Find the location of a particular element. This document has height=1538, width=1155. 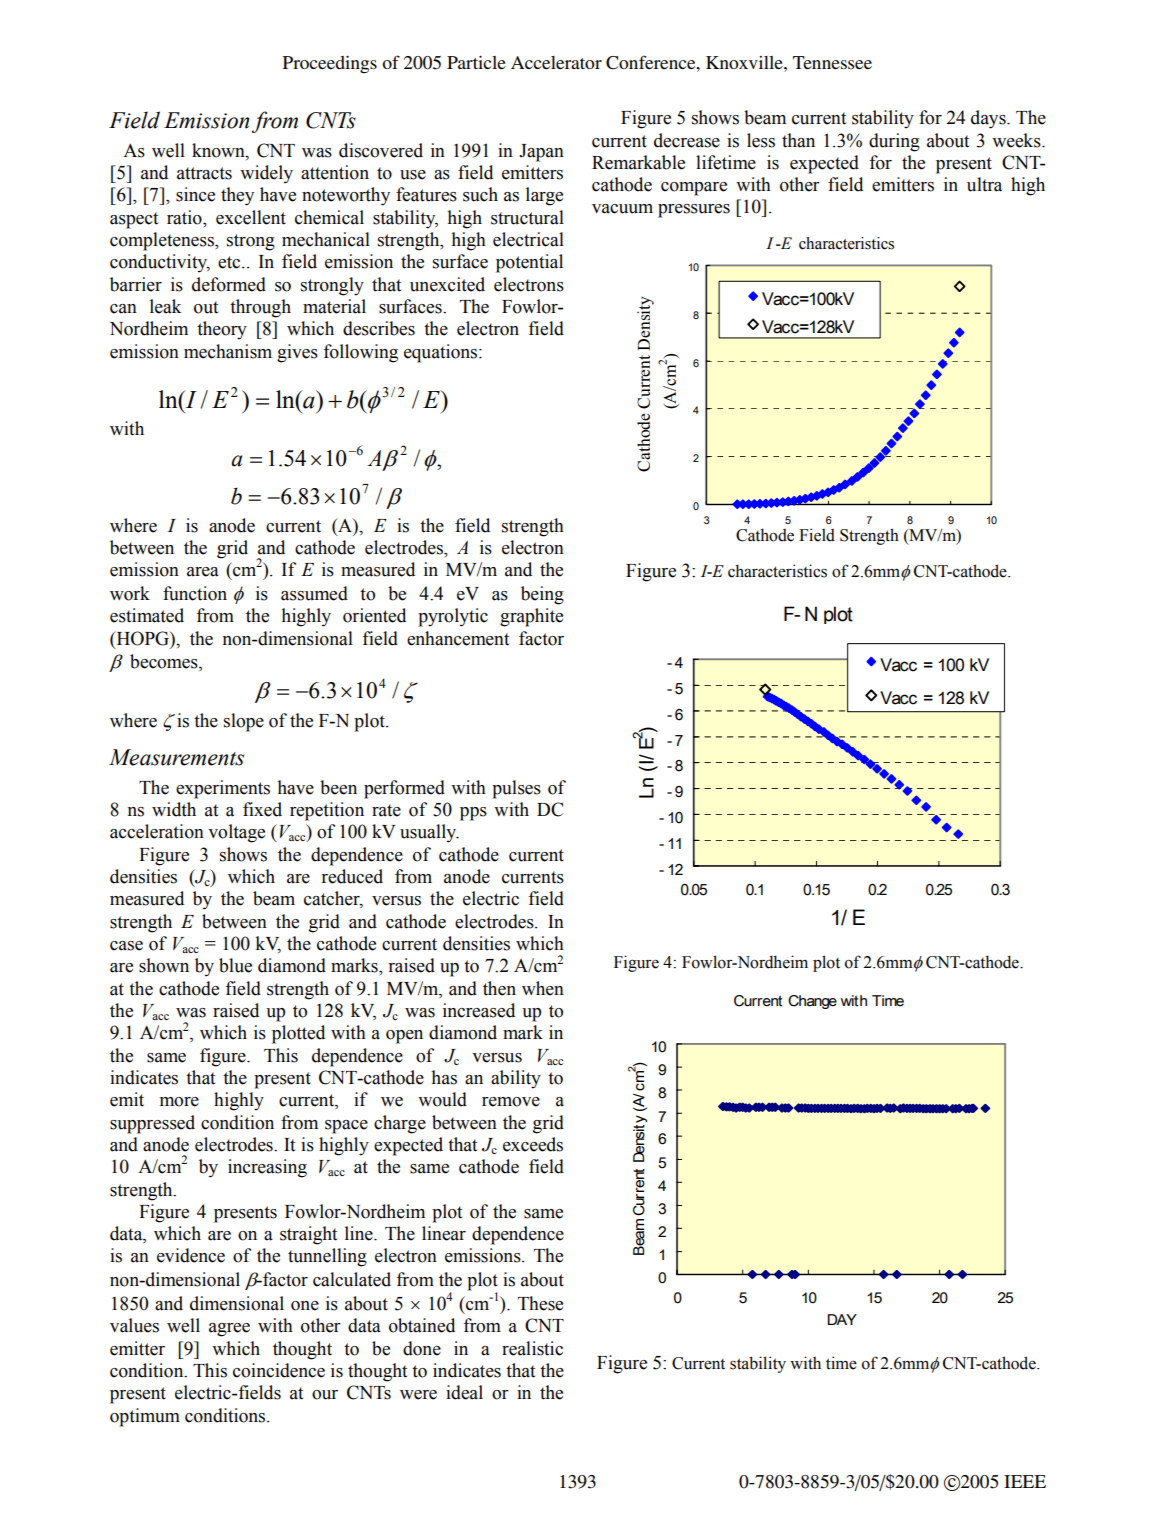

Accelerator is located at coordinates (556, 62).
